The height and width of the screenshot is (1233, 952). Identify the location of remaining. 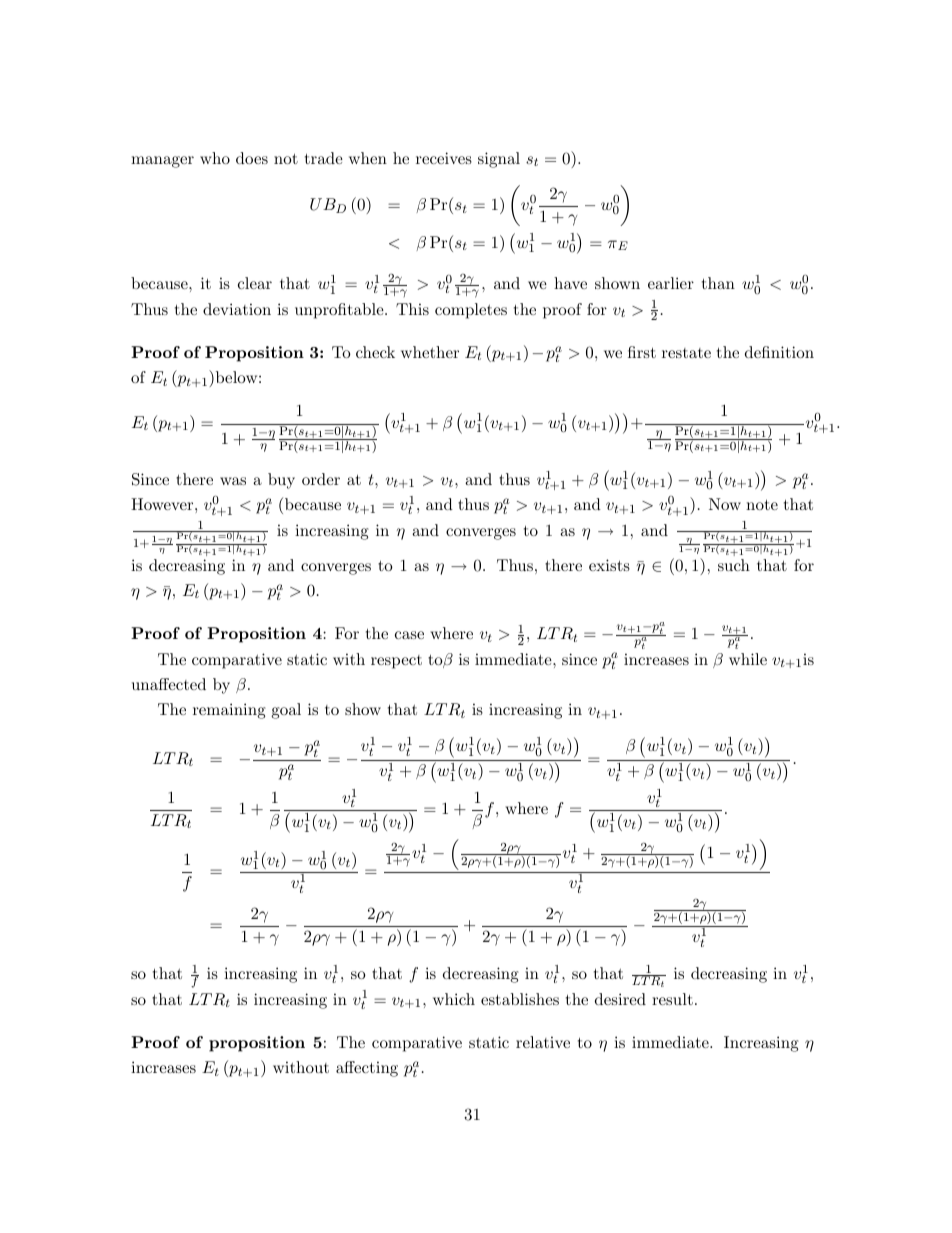
(229, 711).
